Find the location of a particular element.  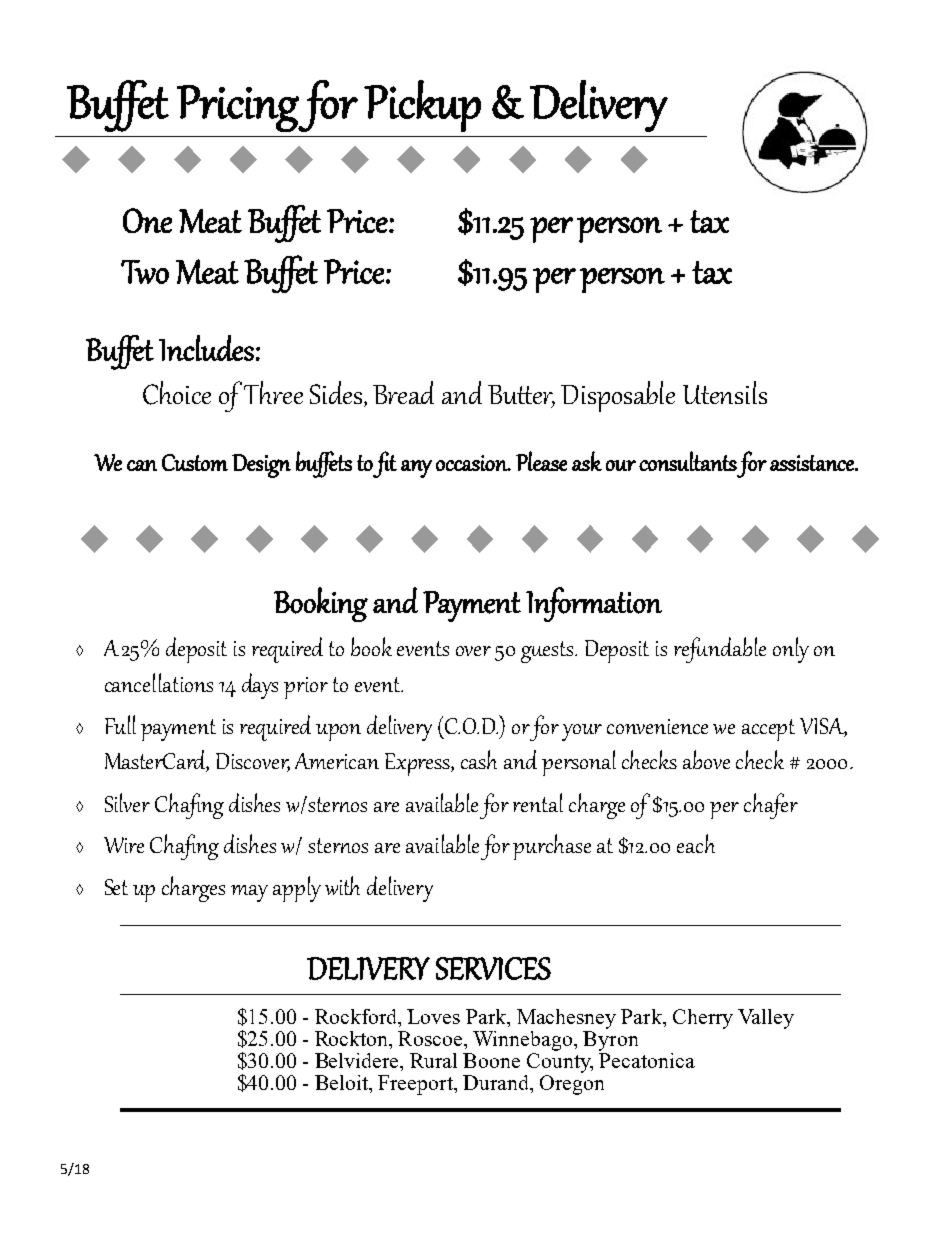

refundable is located at coordinates (720, 650).
